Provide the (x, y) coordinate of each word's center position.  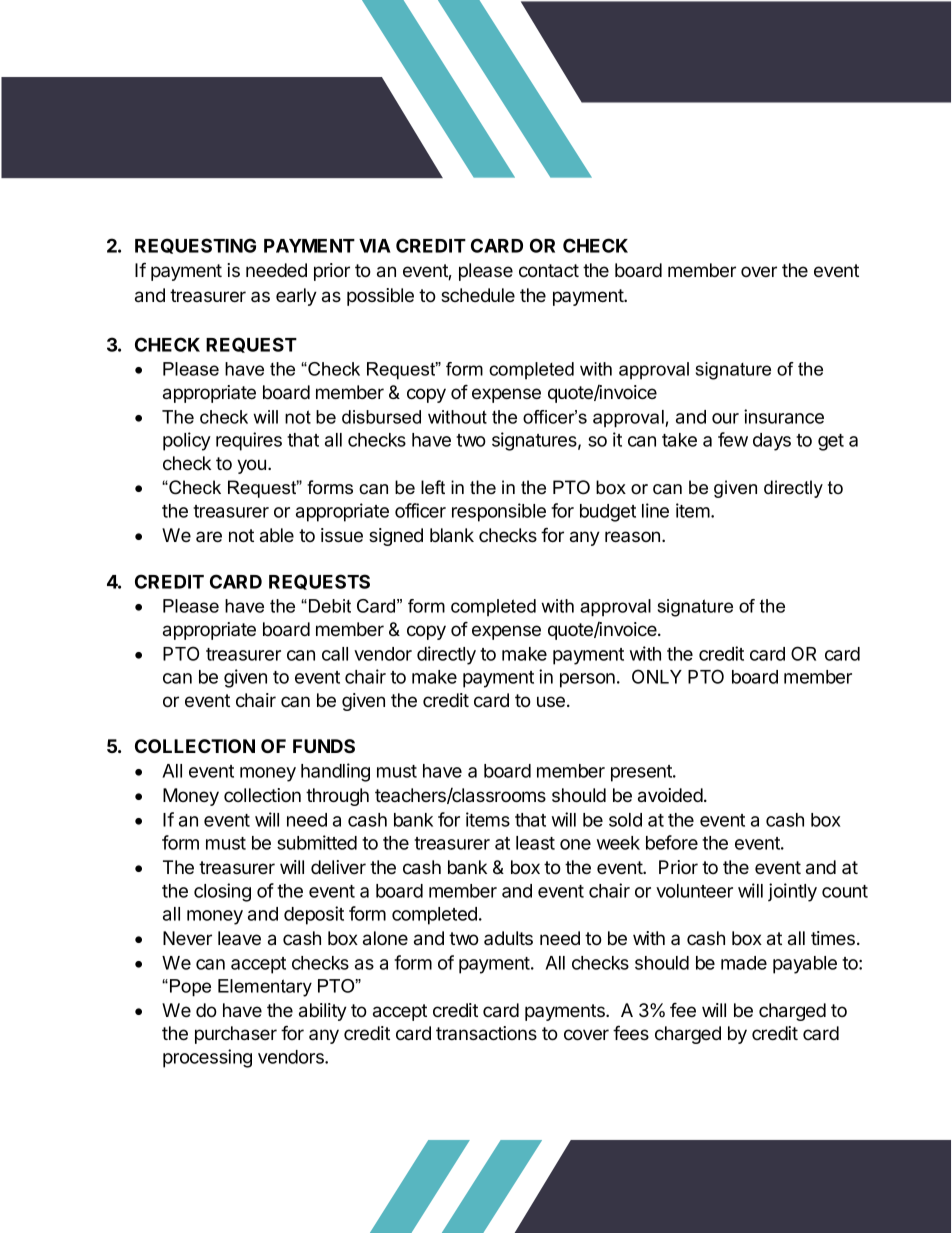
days (772, 442)
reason (634, 536)
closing (222, 892)
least (535, 843)
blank (452, 535)
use (551, 701)
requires (249, 441)
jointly (792, 892)
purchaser (236, 1035)
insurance (784, 416)
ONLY (657, 676)
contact (549, 271)
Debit (330, 606)
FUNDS (324, 746)
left (433, 487)
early (296, 297)
